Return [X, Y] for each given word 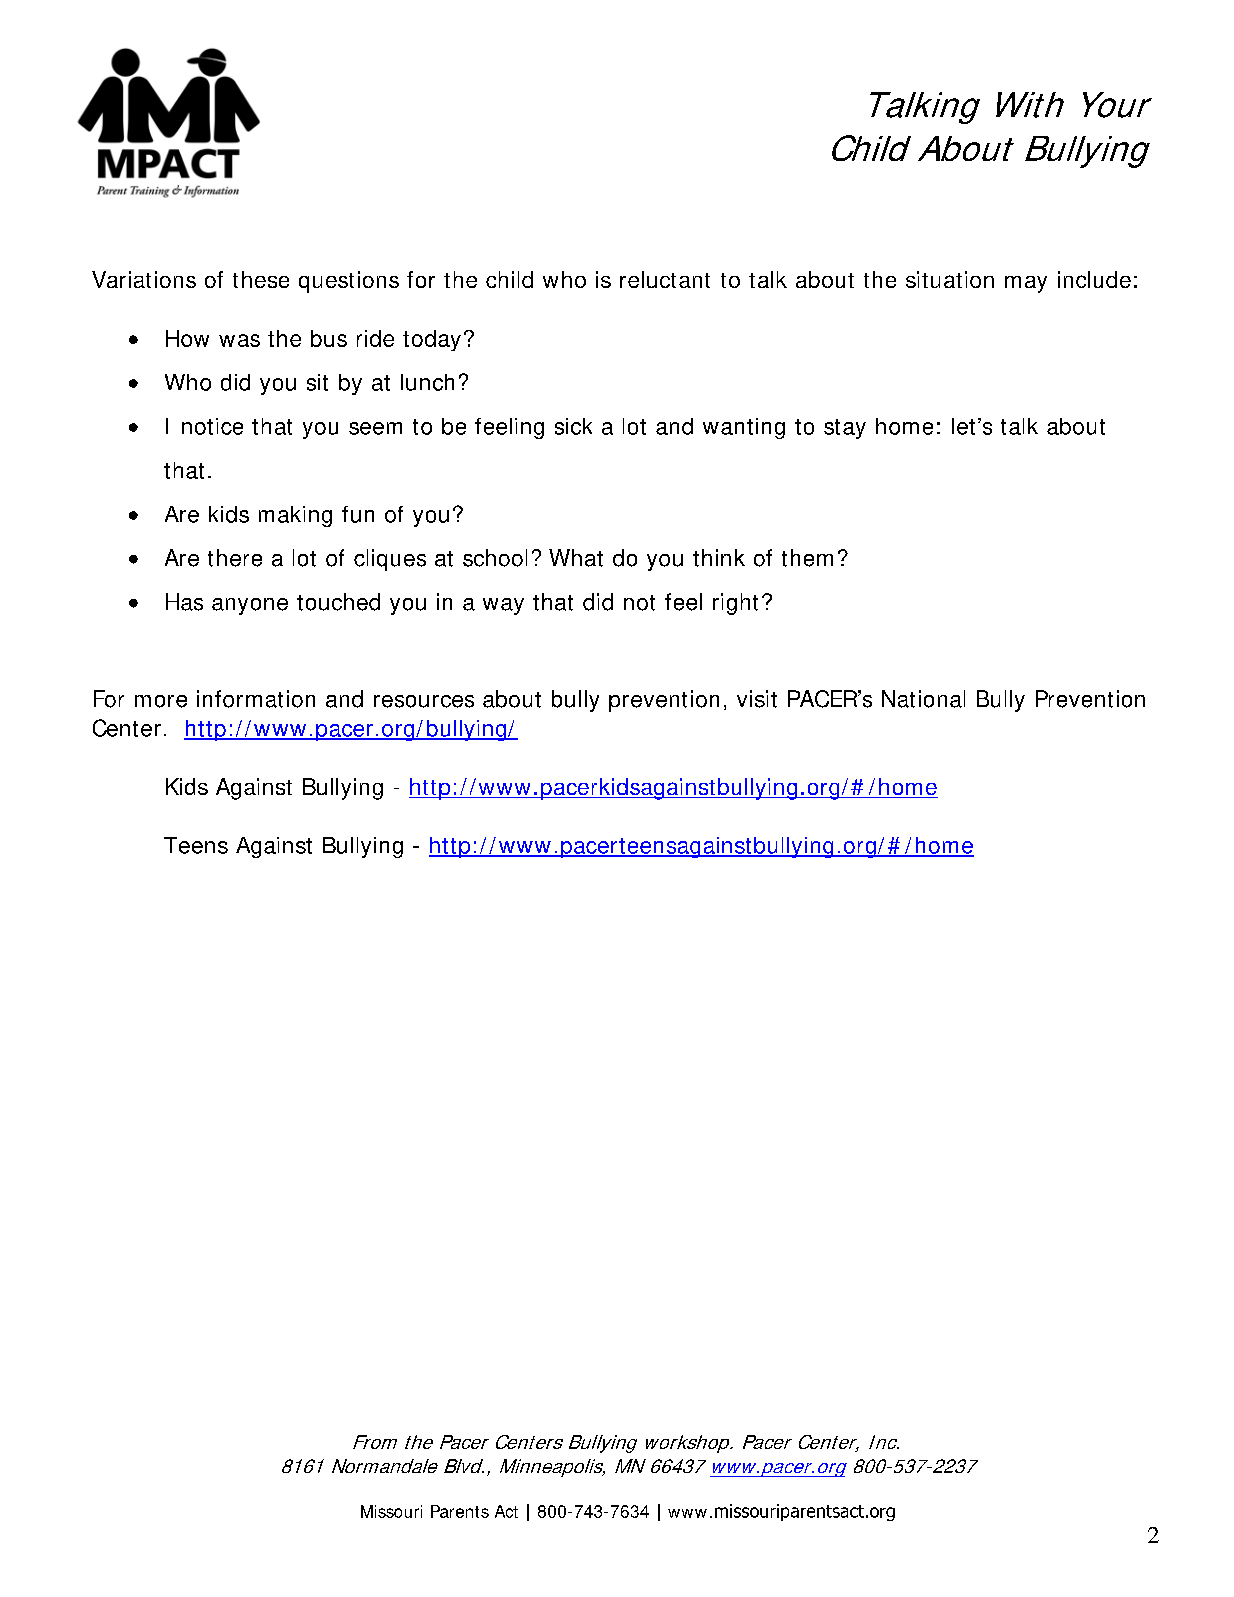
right [735, 604]
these [261, 279]
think [719, 558]
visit [757, 699]
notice [212, 426]
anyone [250, 606]
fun [358, 514]
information [256, 699]
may [1026, 284]
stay [845, 429]
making [295, 516]
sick [573, 426]
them [807, 558]
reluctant [665, 279]
